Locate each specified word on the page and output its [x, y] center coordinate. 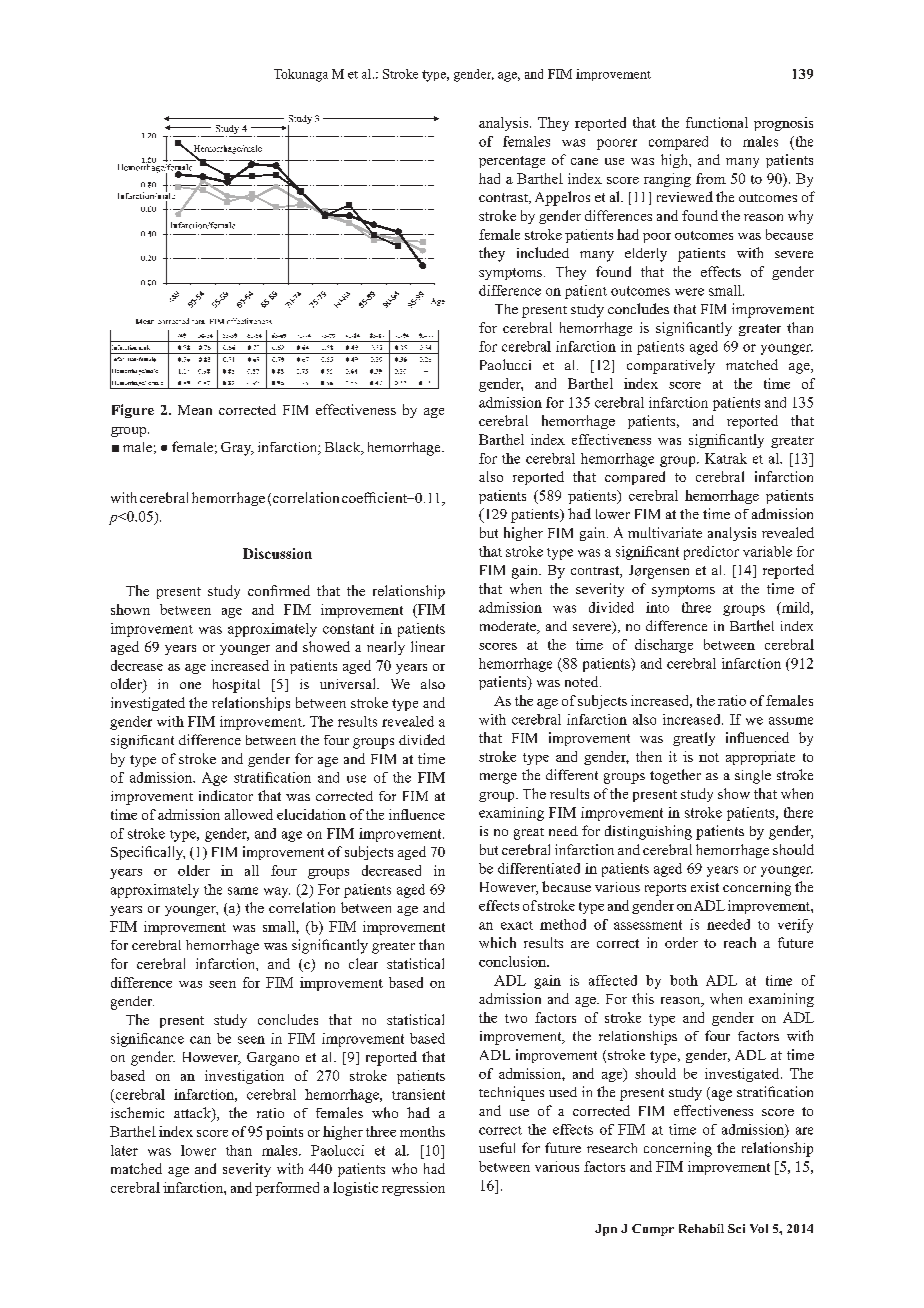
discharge [664, 646]
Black [344, 448]
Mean [195, 410]
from [711, 178]
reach [740, 942]
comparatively [671, 366]
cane [584, 161]
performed [287, 1189]
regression [413, 1189]
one [190, 685]
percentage [512, 162]
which [497, 942]
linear [428, 646]
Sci [736, 1228]
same [243, 891]
